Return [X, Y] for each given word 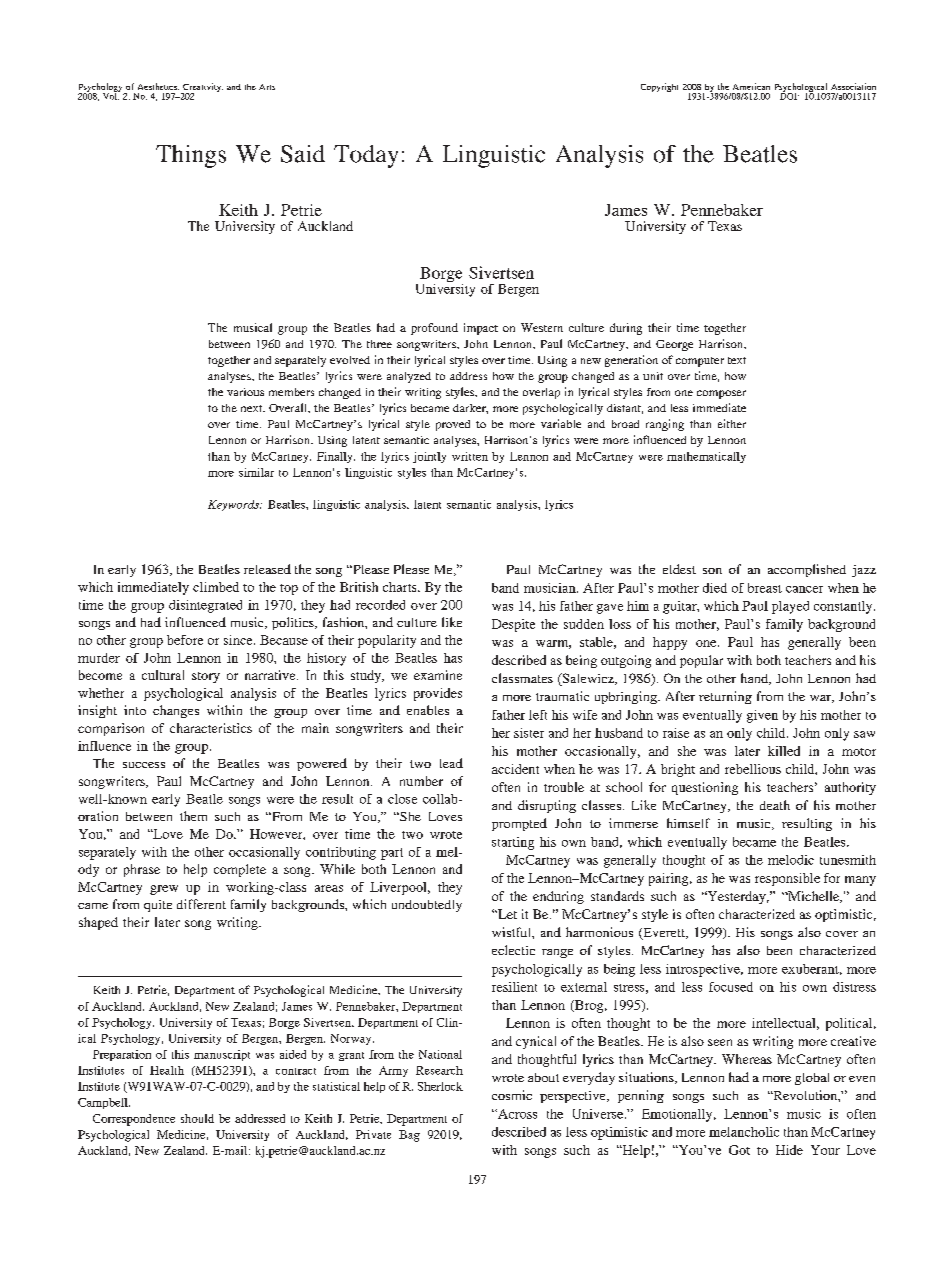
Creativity [202, 89]
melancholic [744, 1132]
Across [516, 1114]
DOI [789, 95]
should [197, 1118]
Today [366, 156]
